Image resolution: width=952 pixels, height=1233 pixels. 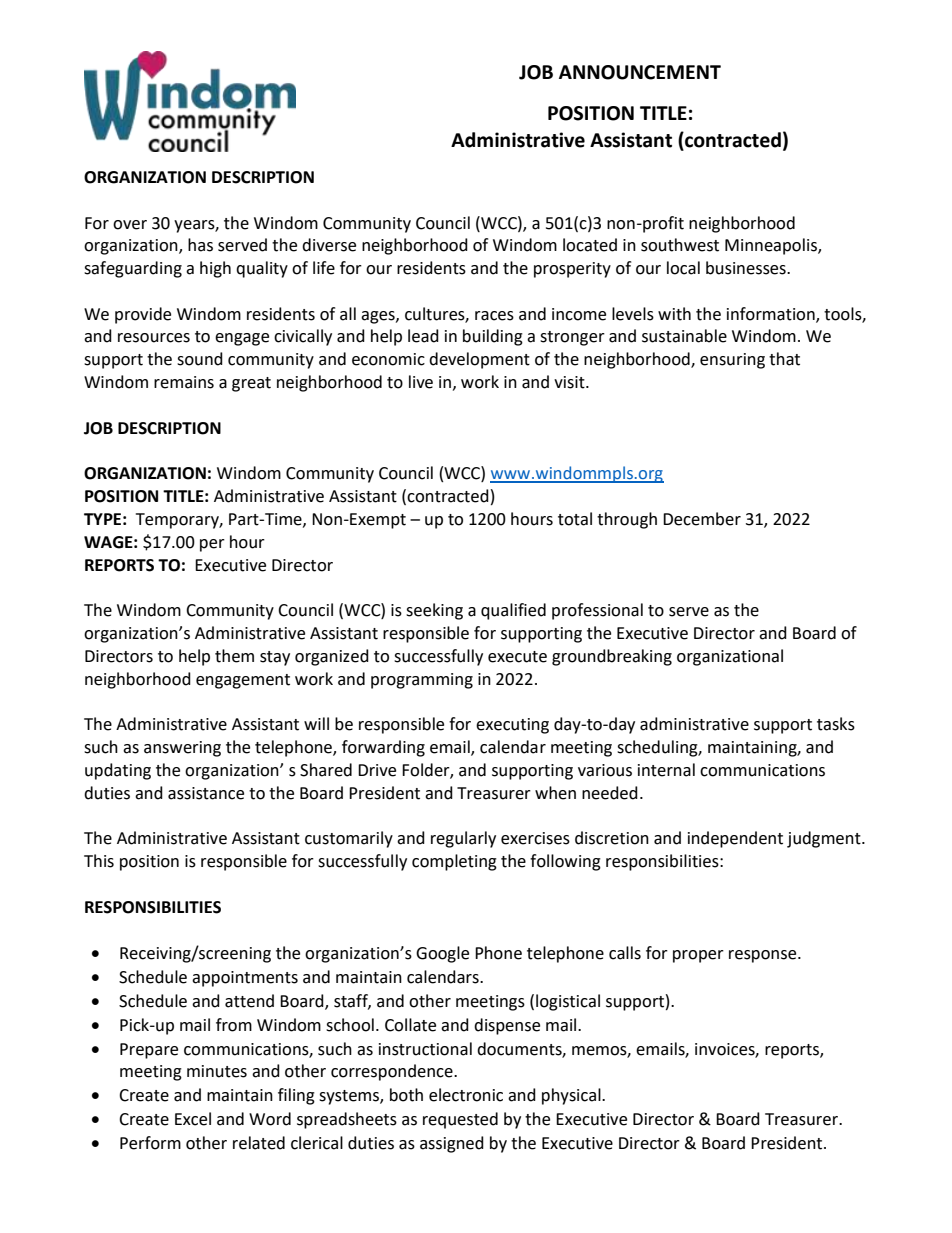 What do you see at coordinates (702, 519) in the screenshot?
I see `December` at bounding box center [702, 519].
